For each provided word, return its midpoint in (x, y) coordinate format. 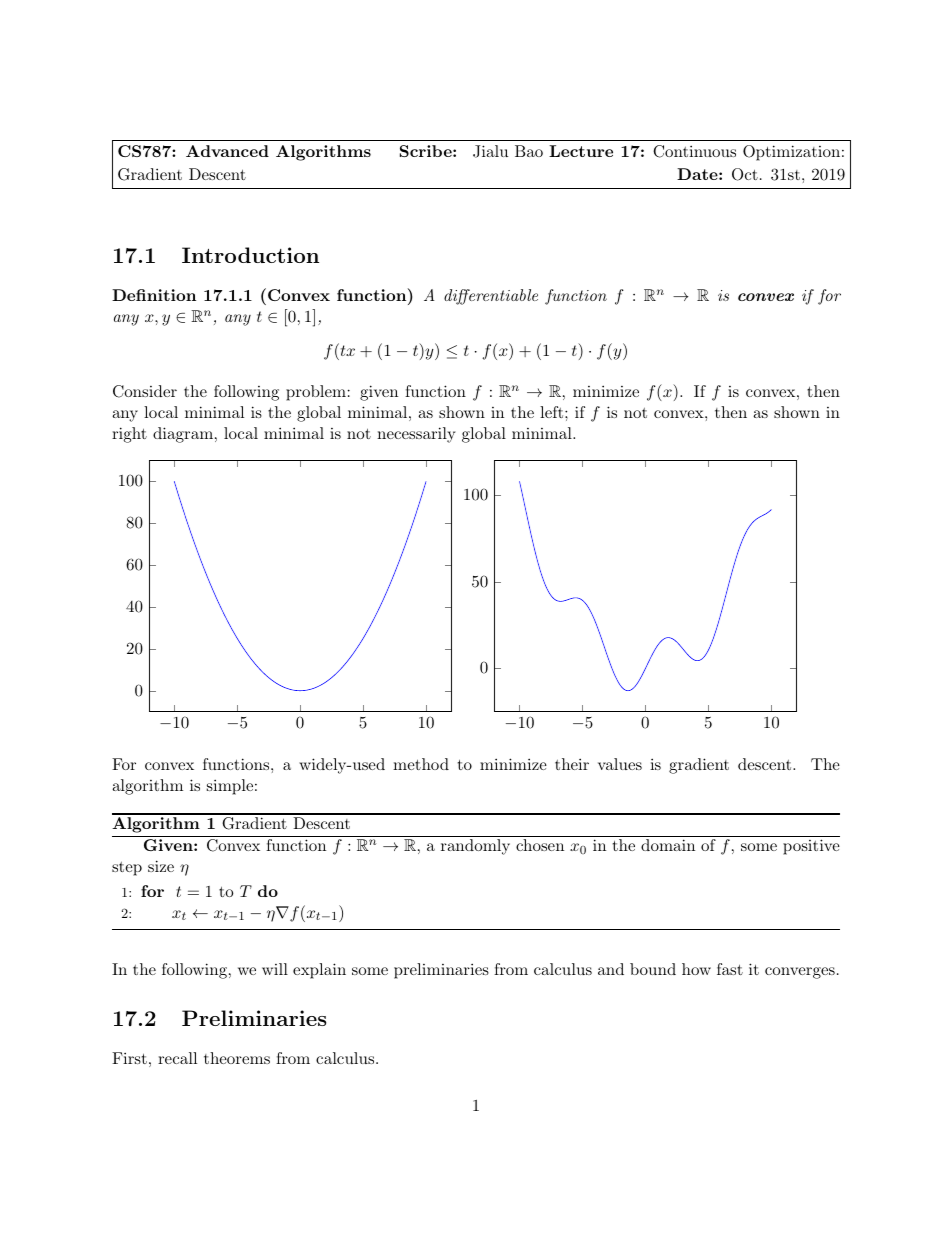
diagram (183, 435)
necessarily (416, 435)
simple (230, 787)
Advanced (227, 151)
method (421, 764)
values (620, 764)
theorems (237, 1058)
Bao (529, 151)
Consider (145, 391)
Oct (745, 174)
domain (668, 845)
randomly (475, 847)
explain (319, 971)
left (551, 412)
